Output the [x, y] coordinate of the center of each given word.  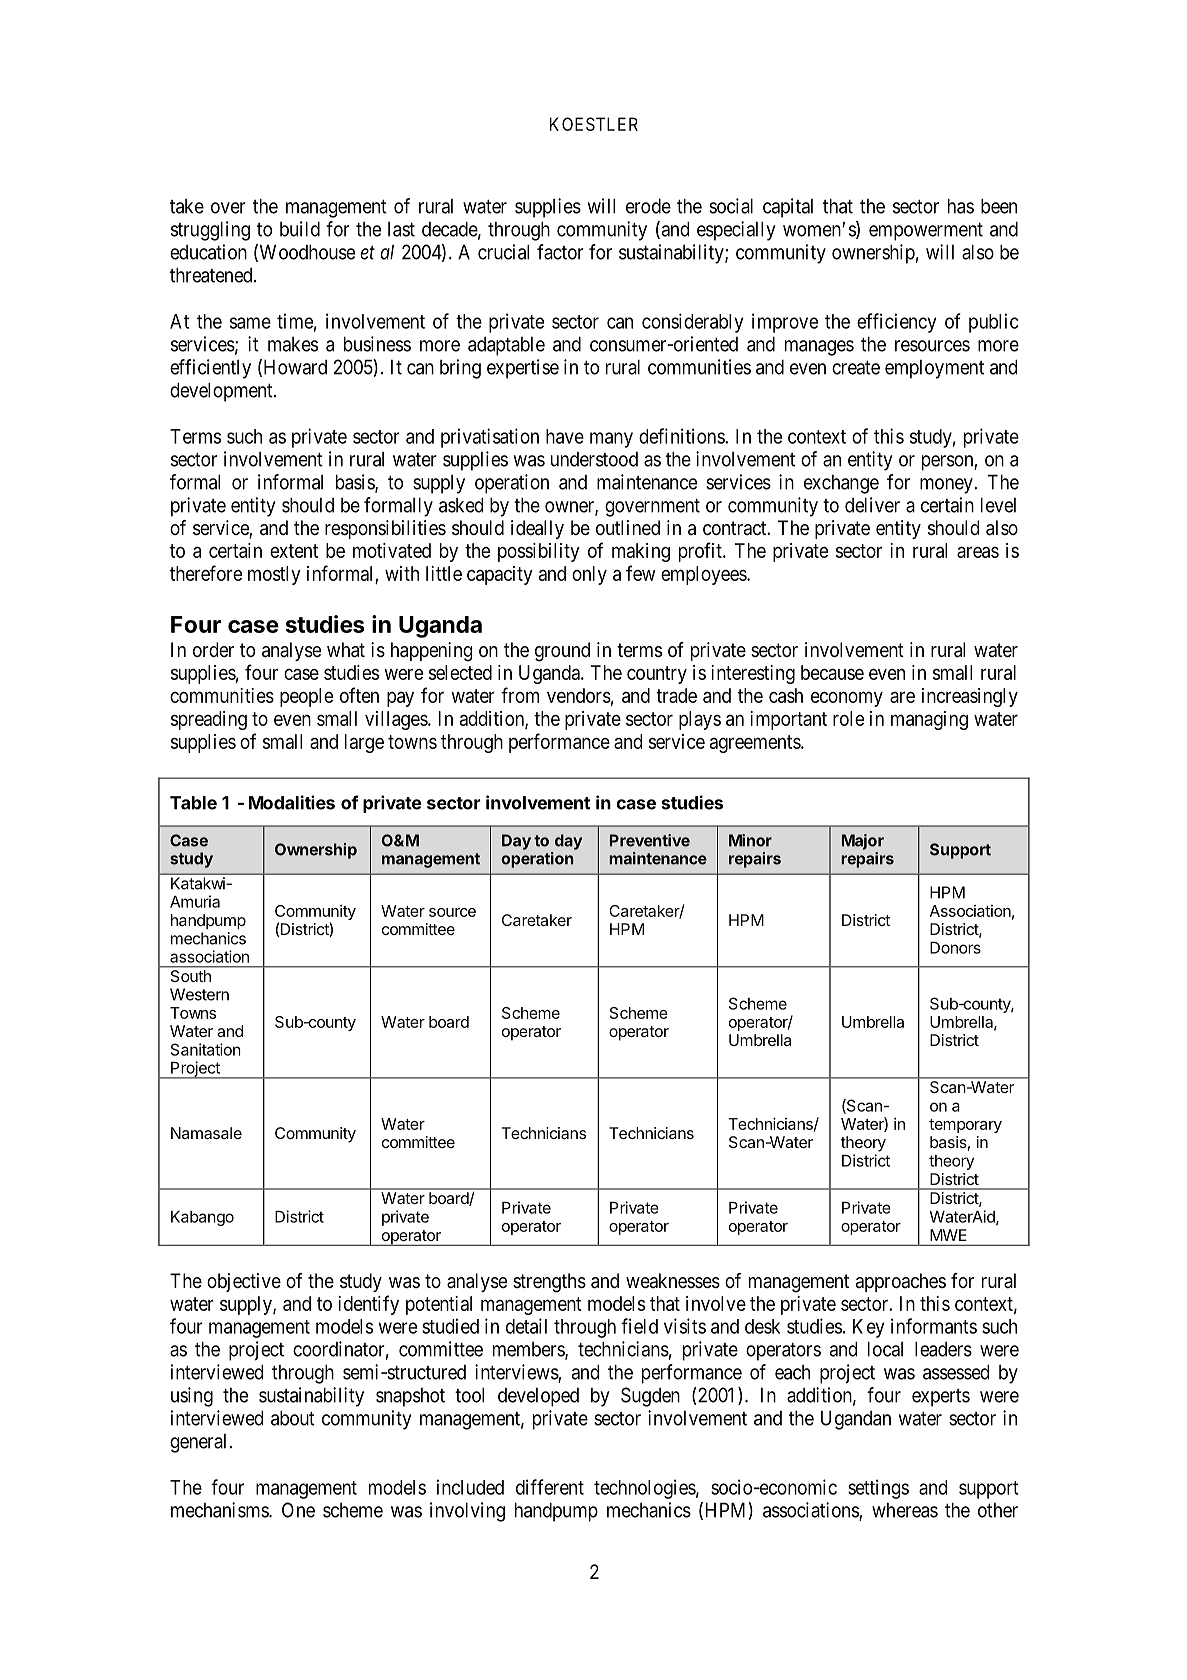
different [550, 1487]
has [961, 206]
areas [978, 552]
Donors [955, 948]
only [589, 575]
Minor [750, 840]
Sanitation [206, 1049]
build [300, 229]
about [293, 1418]
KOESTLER [594, 124]
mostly [274, 575]
